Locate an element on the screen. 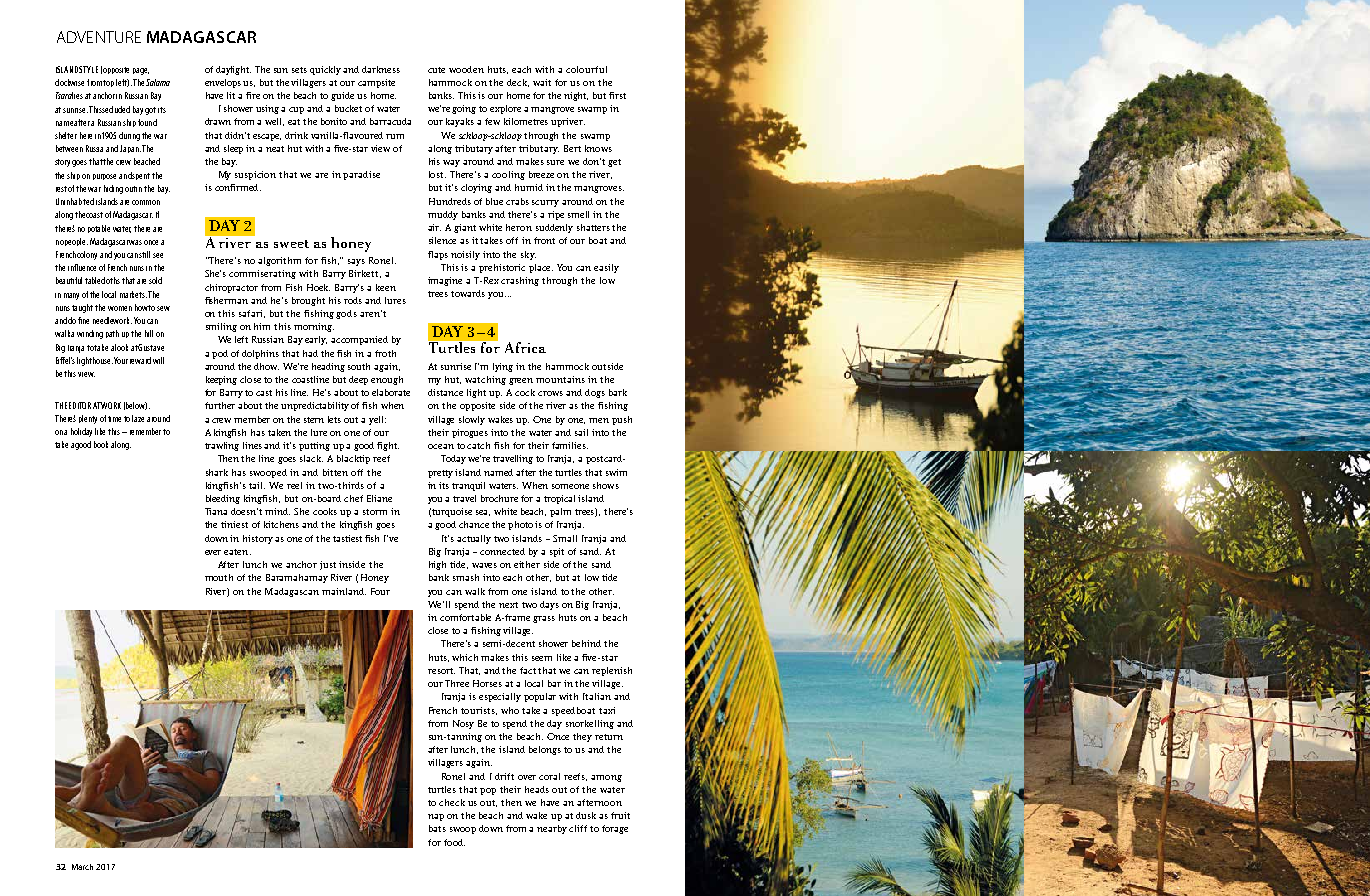  nap is located at coordinates (436, 817).
